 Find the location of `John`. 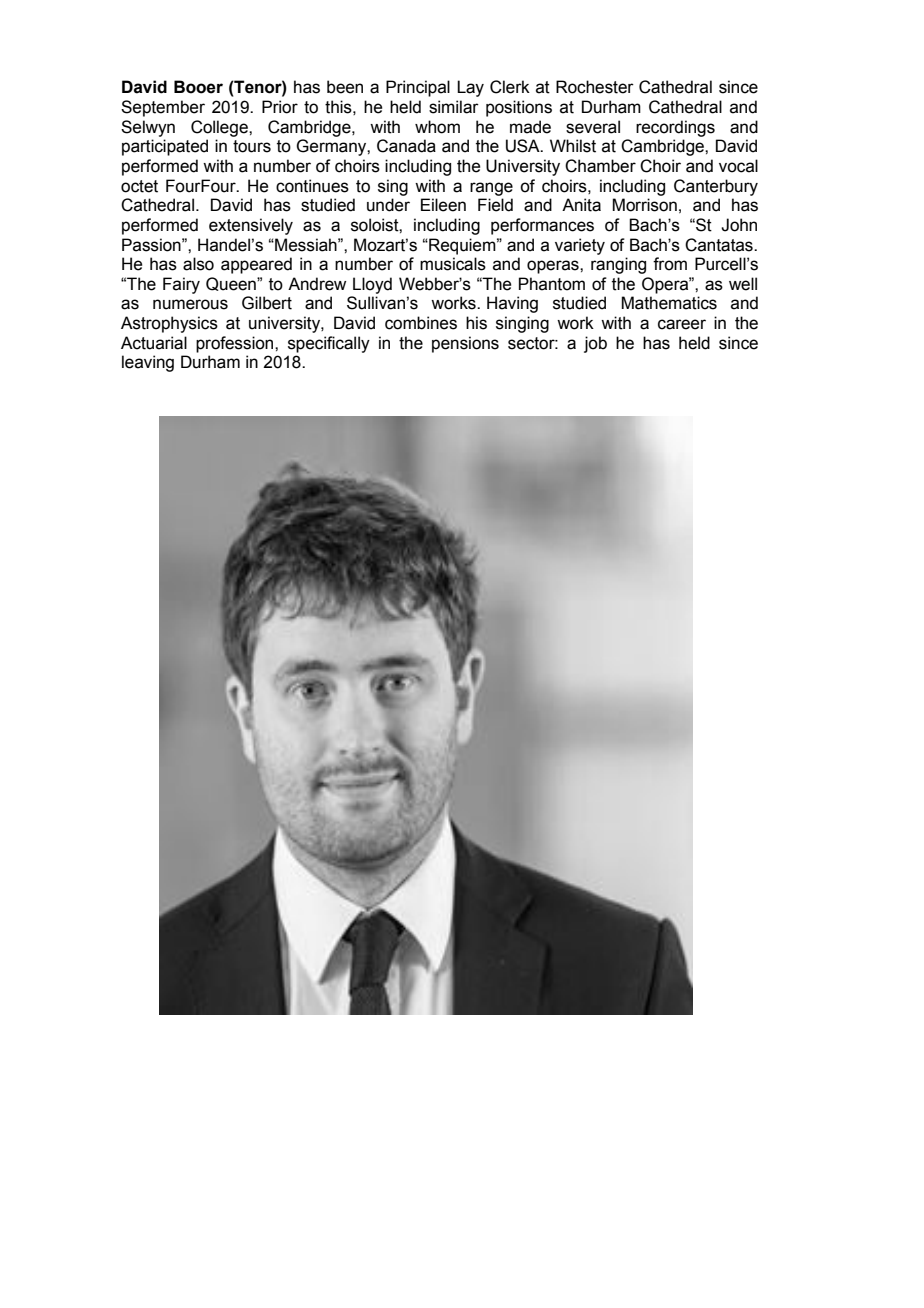

John is located at coordinates (739, 225).
